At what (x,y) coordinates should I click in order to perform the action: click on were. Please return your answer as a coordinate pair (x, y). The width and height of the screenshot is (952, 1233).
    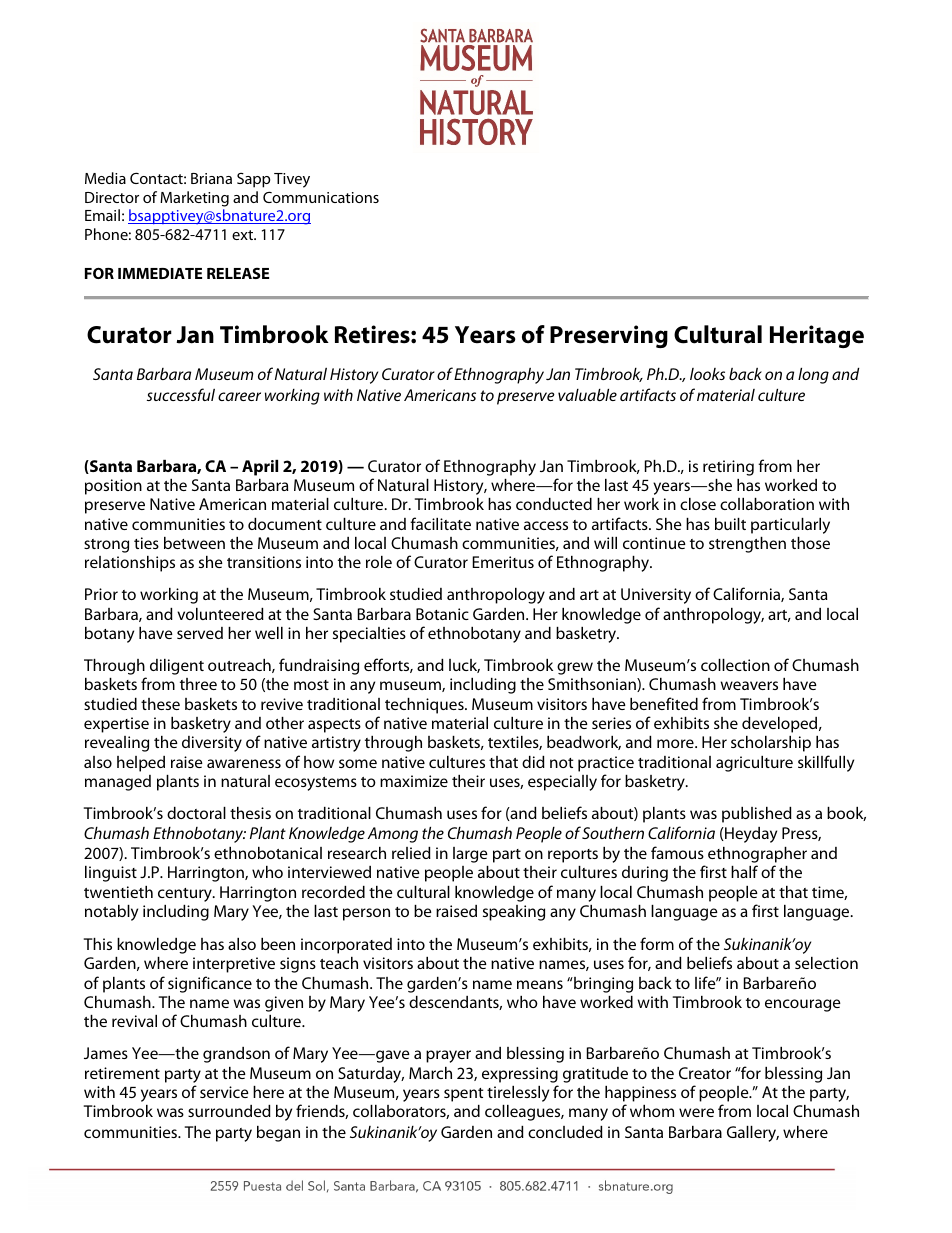
    Looking at the image, I should click on (696, 1112).
